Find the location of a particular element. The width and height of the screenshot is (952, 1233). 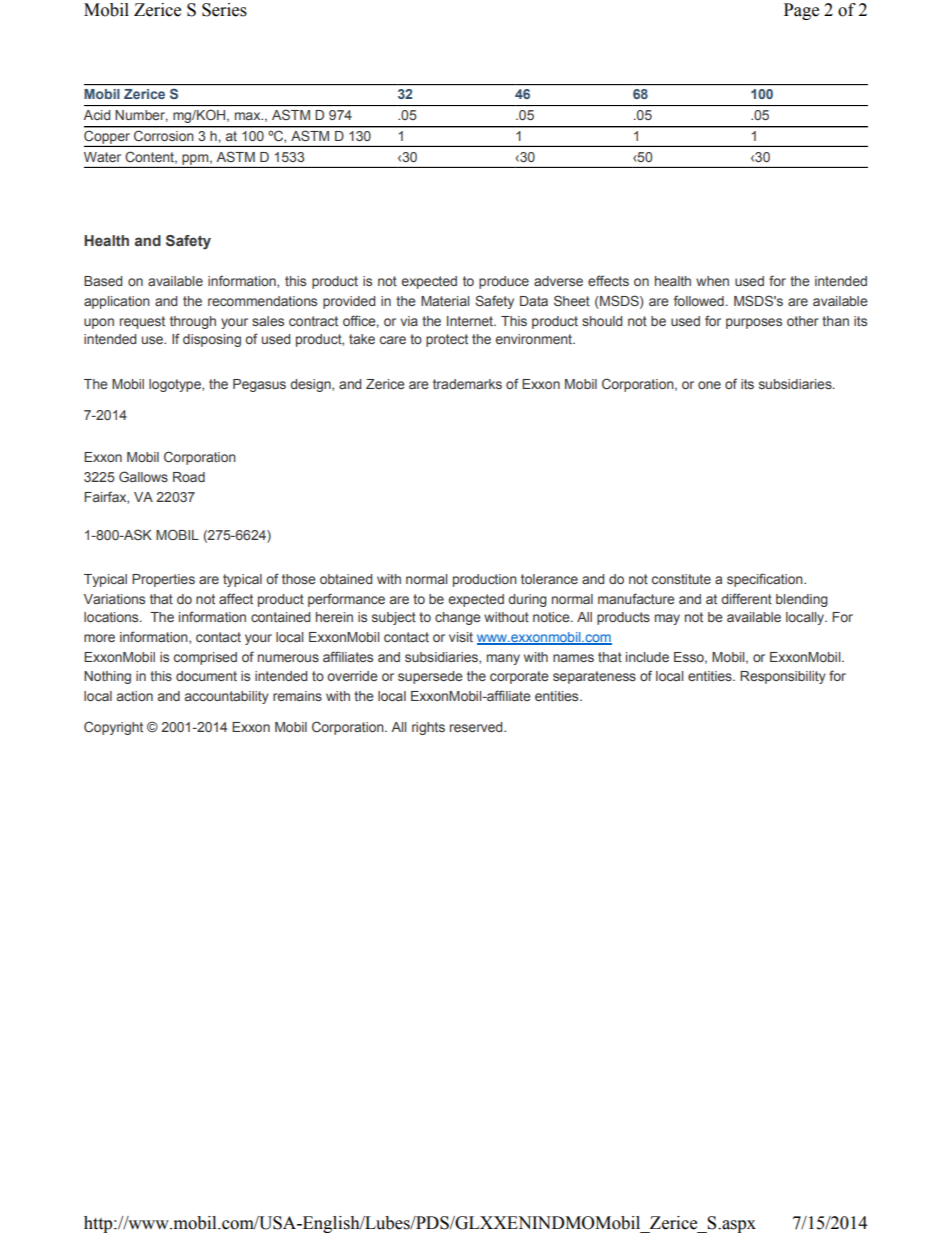

Page is located at coordinates (801, 11).
